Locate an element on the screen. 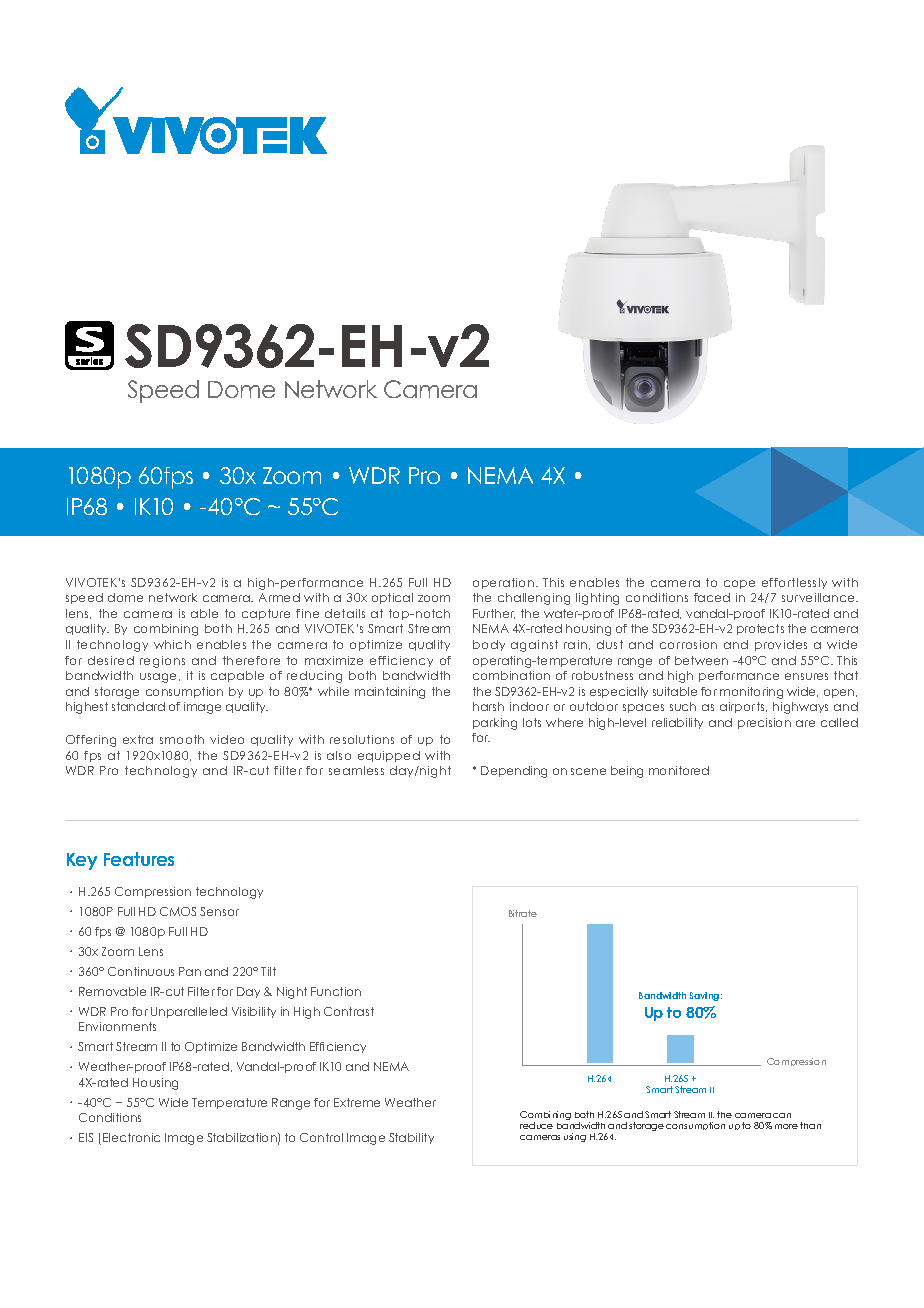  faced is located at coordinates (712, 597).
